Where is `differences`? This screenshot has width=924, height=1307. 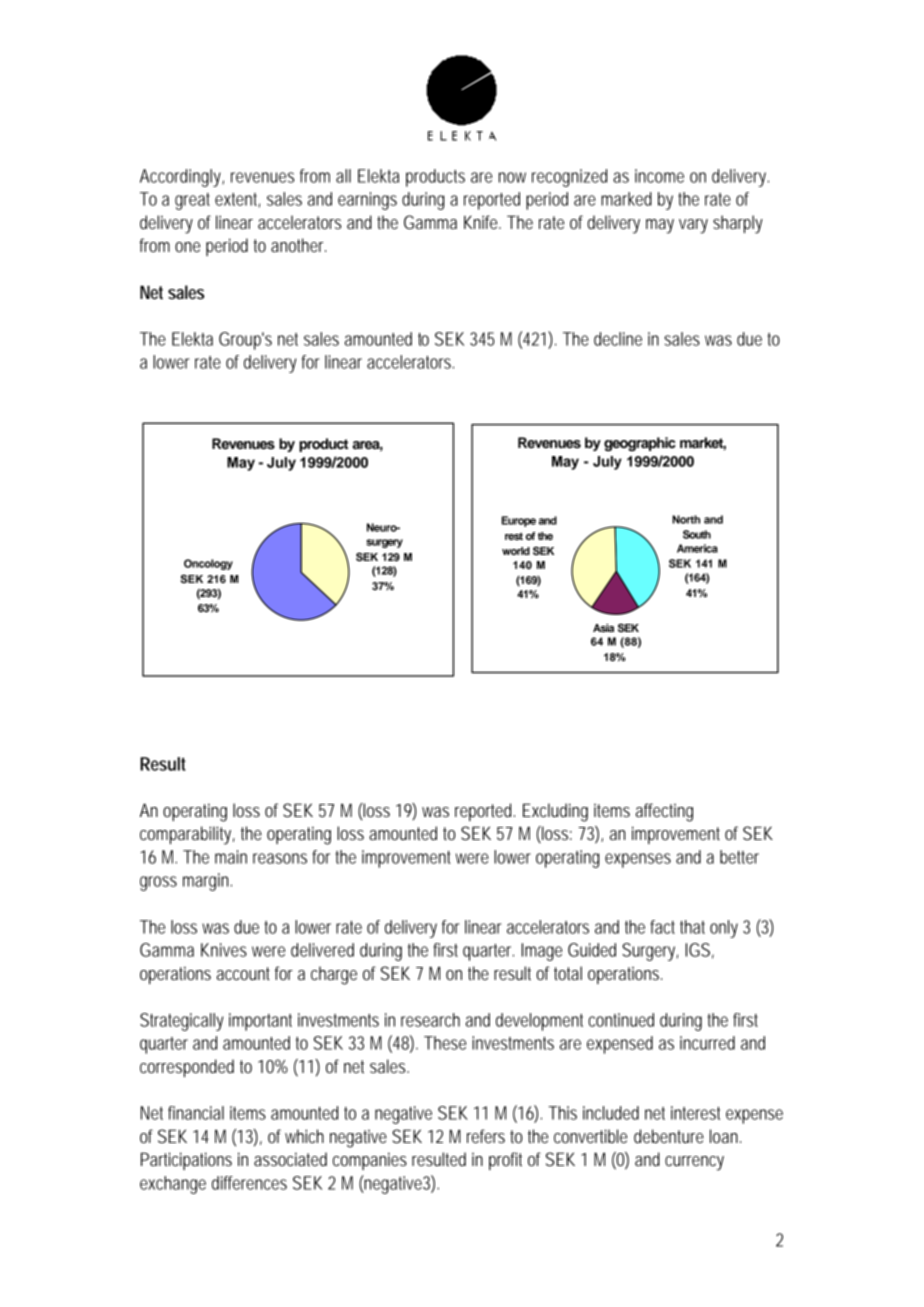
differences is located at coordinates (249, 1183).
